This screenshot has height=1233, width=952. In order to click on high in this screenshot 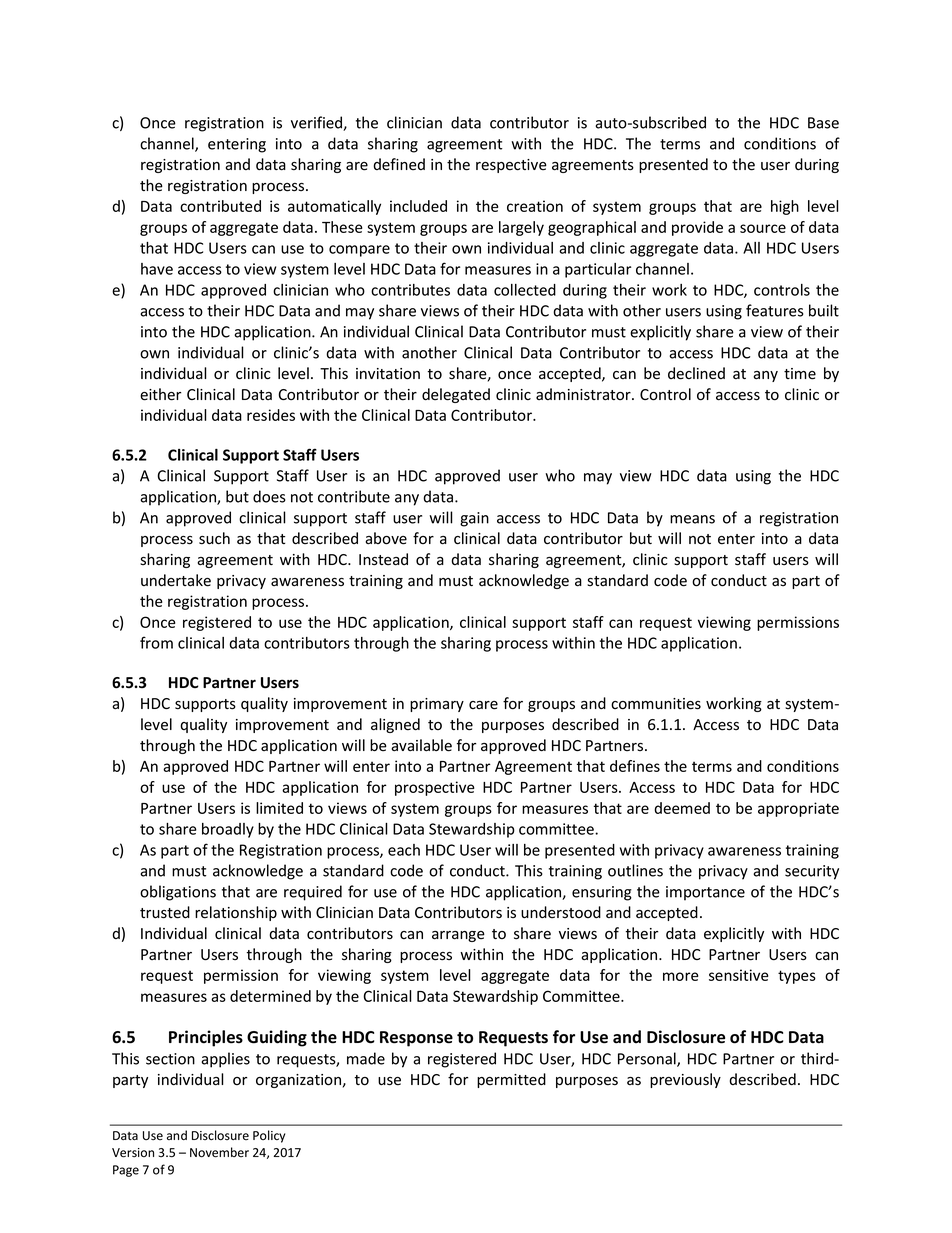, I will do `click(785, 207)`.
